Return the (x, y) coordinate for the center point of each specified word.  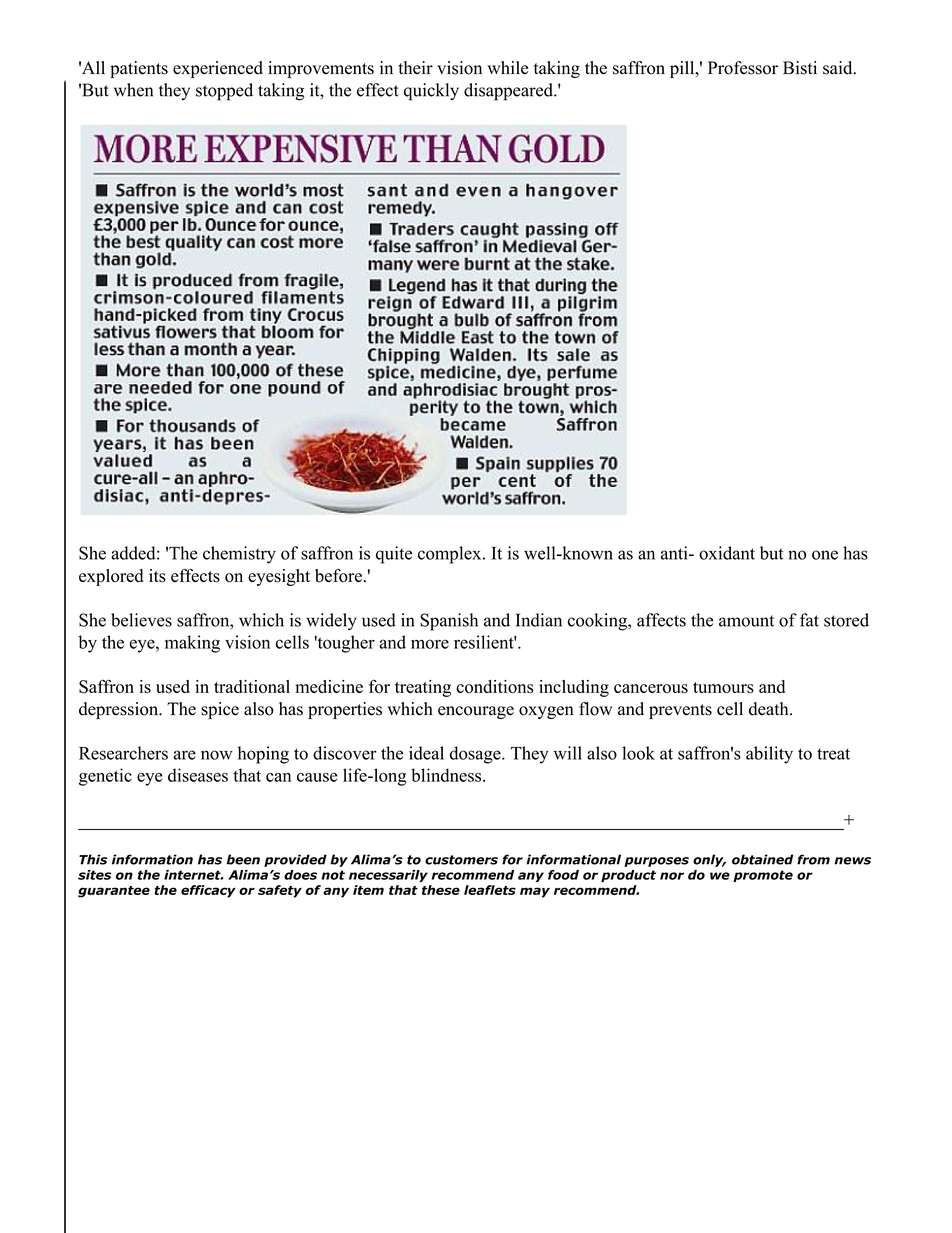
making (192, 644)
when (133, 90)
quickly (431, 92)
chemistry (239, 555)
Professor (743, 68)
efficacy (208, 891)
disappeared (509, 92)
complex (451, 555)
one (825, 555)
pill (683, 69)
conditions (495, 686)
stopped (224, 92)
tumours (723, 687)
